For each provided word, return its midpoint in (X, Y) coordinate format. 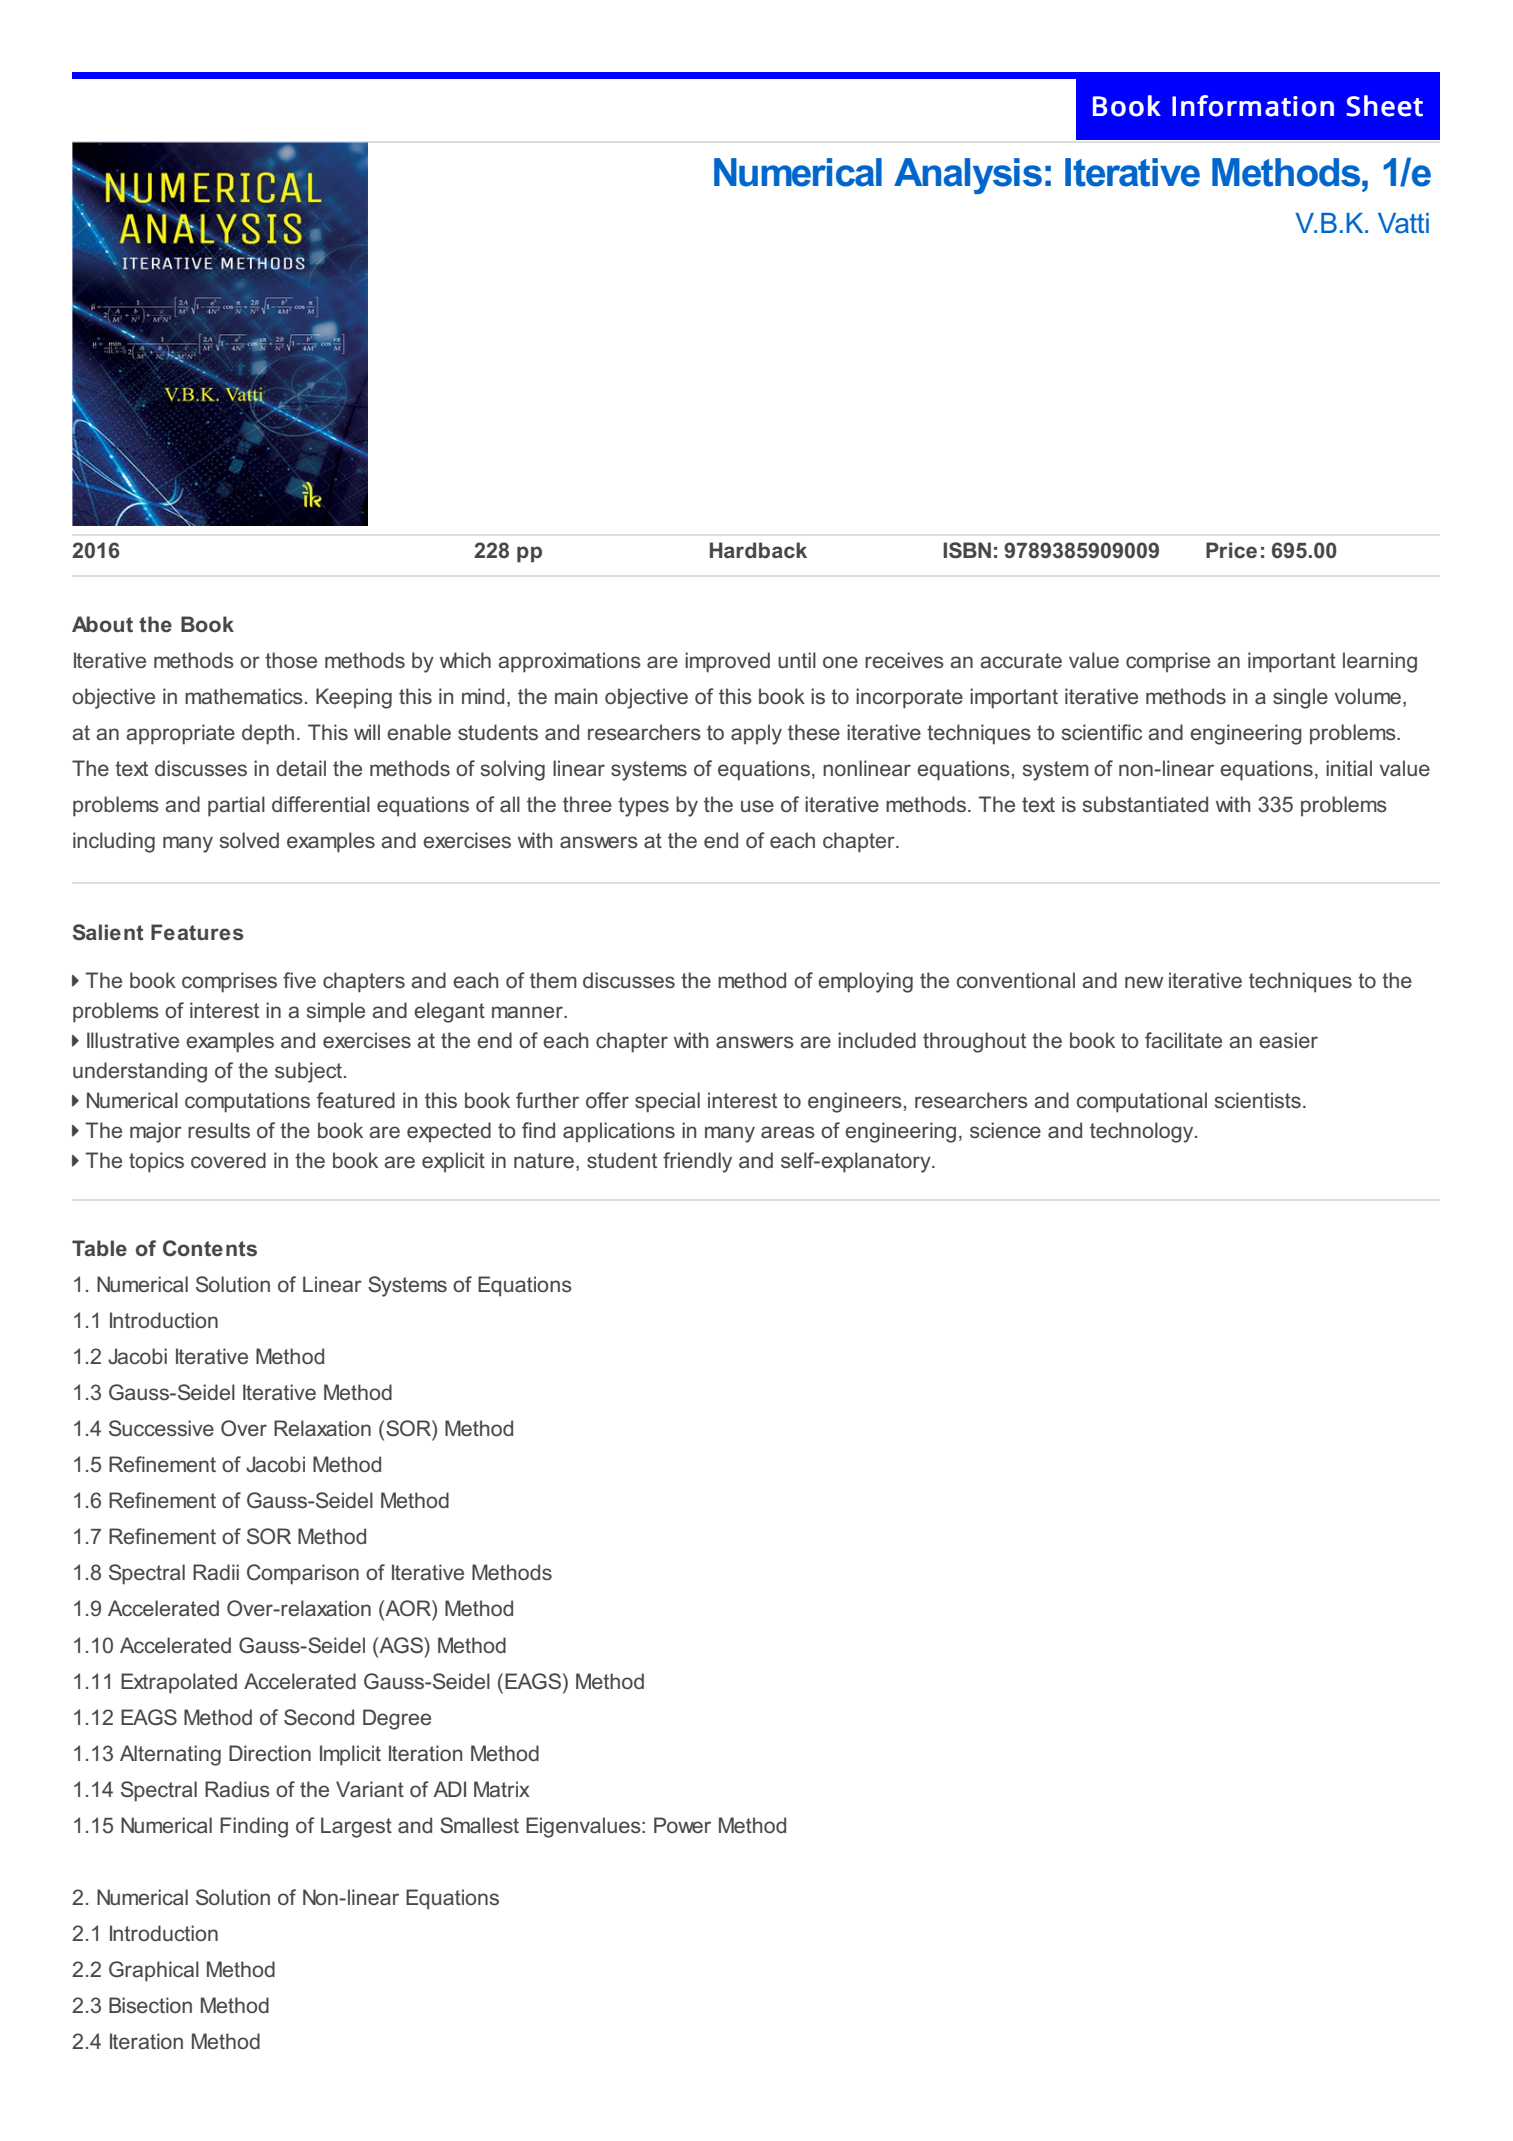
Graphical (154, 1971)
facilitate (1183, 1040)
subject (308, 1072)
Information (1253, 106)
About (102, 624)
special (667, 1102)
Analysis (968, 176)
